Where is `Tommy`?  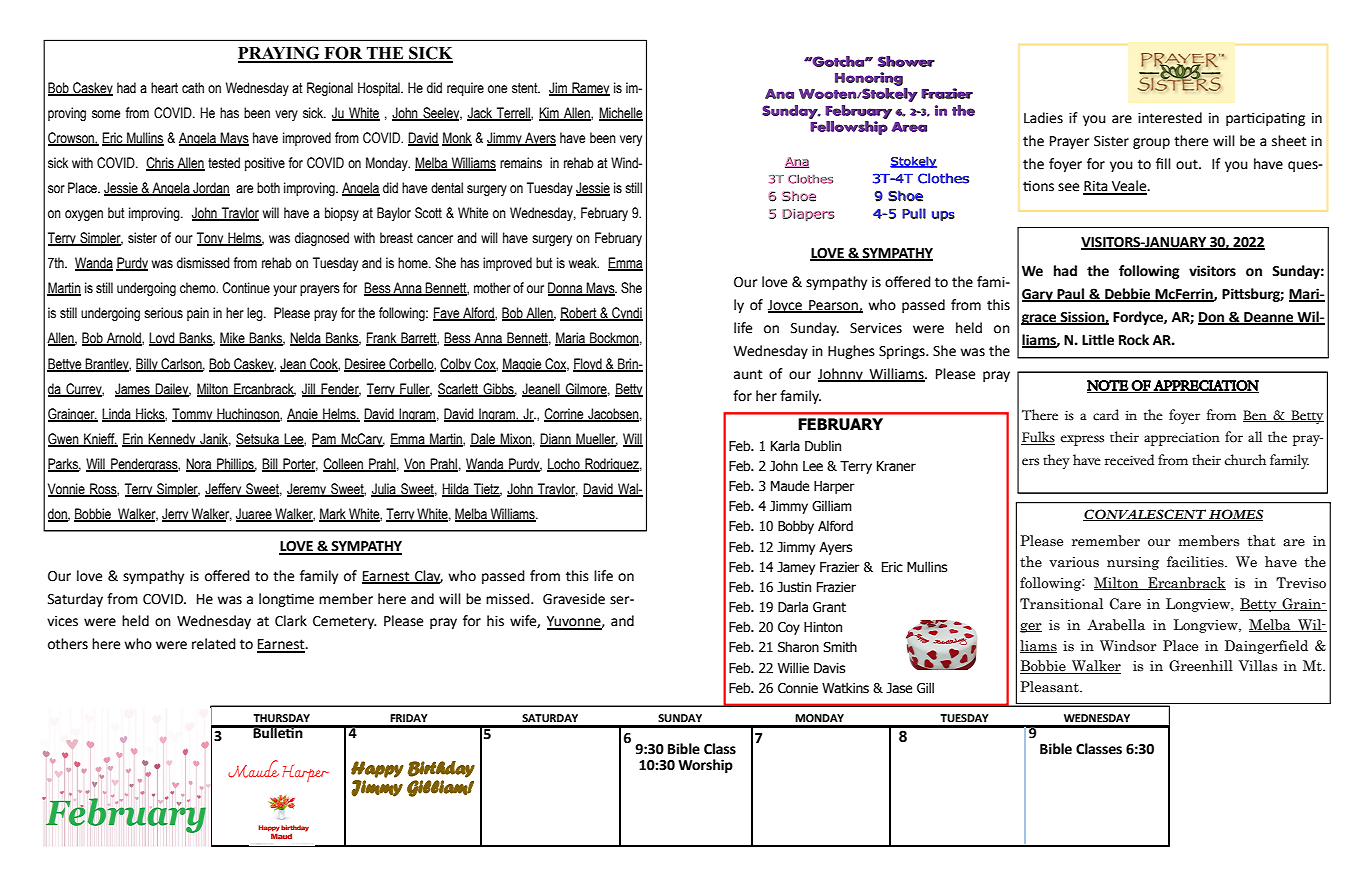 Tommy is located at coordinates (193, 415).
